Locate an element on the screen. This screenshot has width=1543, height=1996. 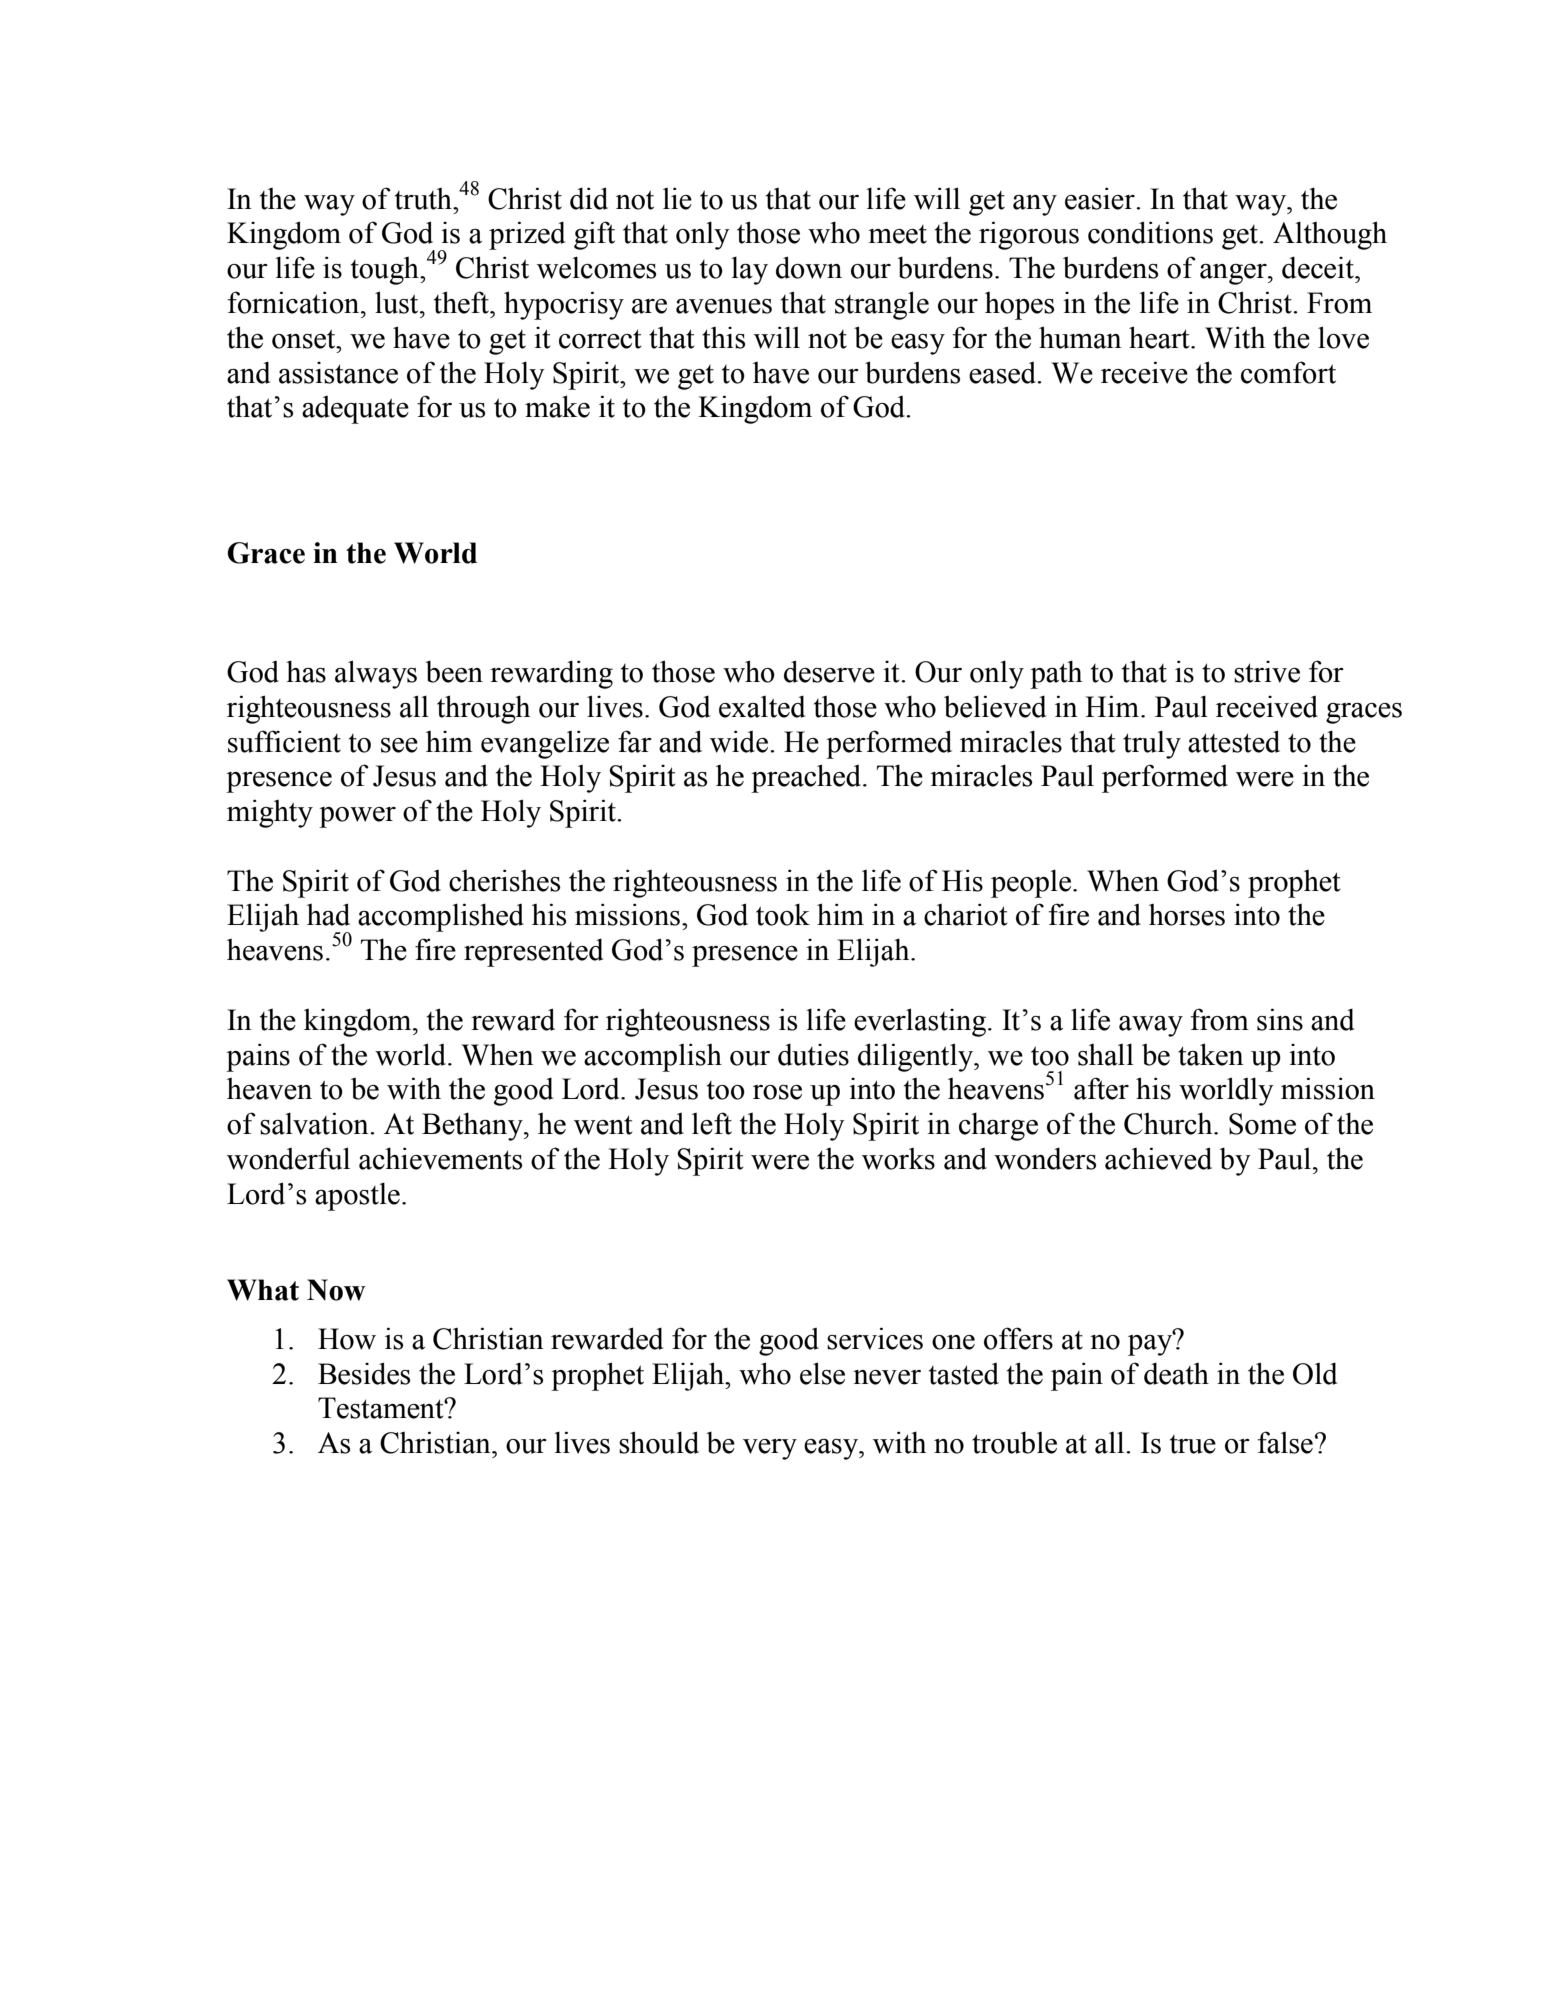
preached is located at coordinates (807, 778).
